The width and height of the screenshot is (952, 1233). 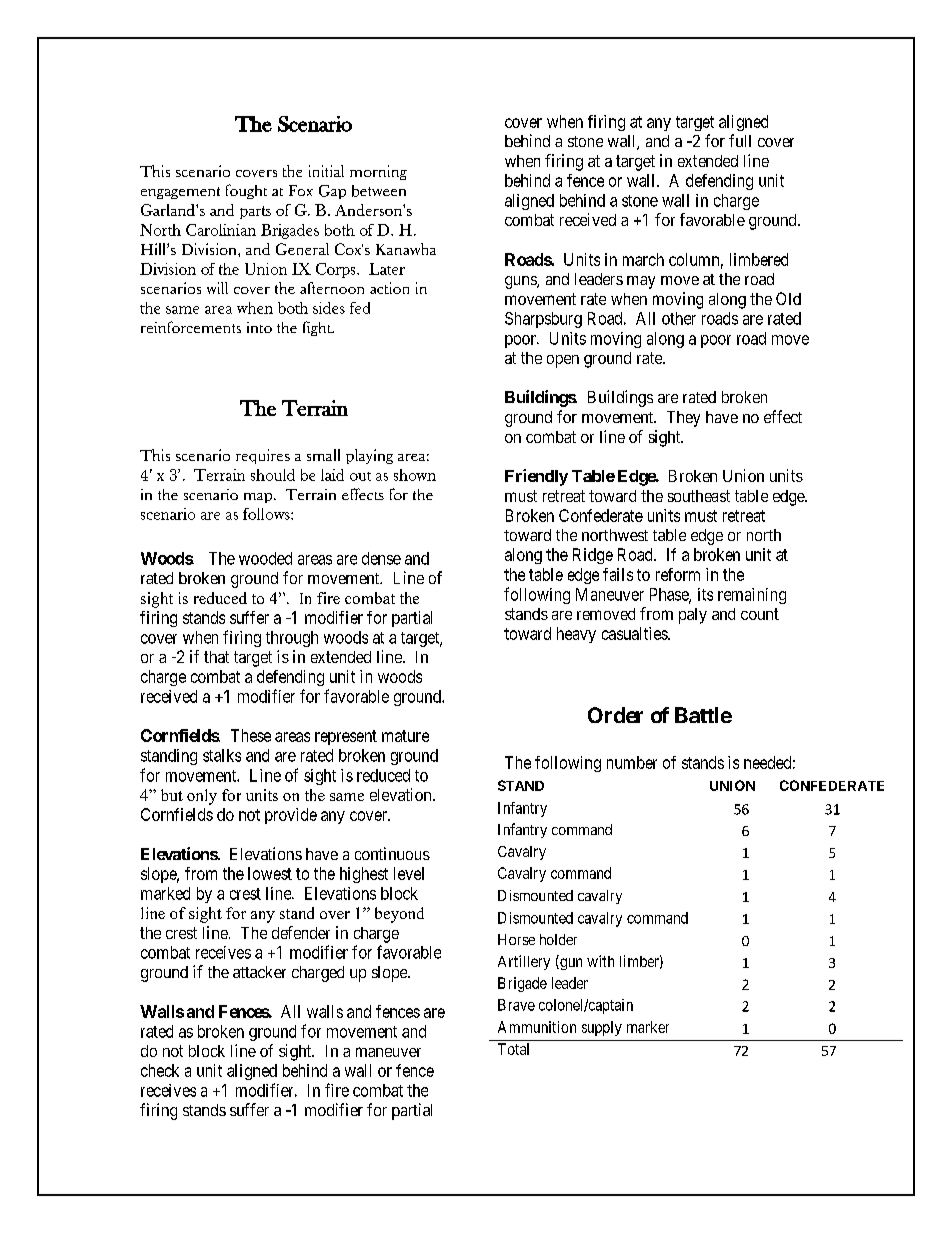 What do you see at coordinates (740, 140) in the screenshot?
I see `full` at bounding box center [740, 140].
